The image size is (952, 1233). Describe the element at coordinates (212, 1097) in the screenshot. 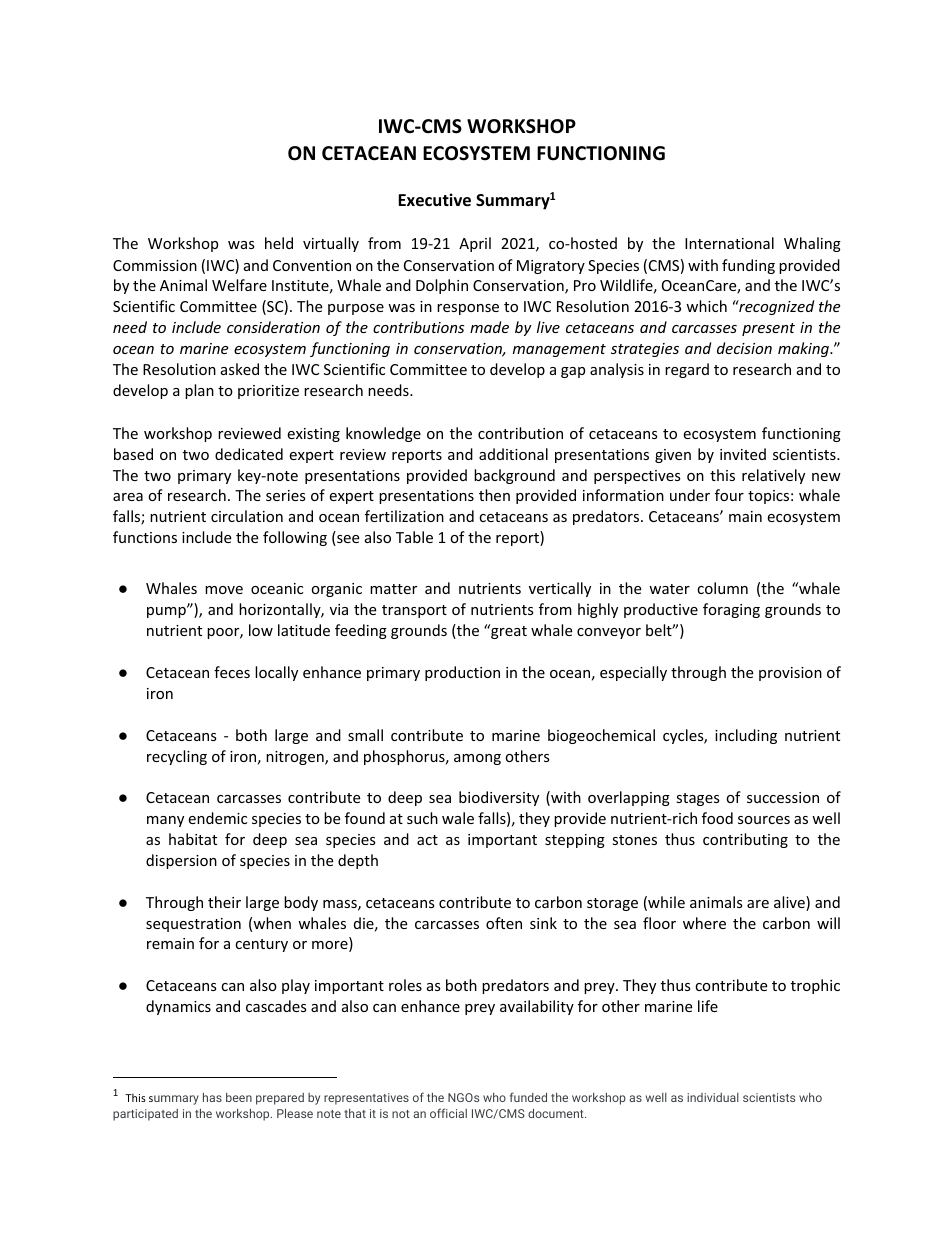

I see `has` at that location.
